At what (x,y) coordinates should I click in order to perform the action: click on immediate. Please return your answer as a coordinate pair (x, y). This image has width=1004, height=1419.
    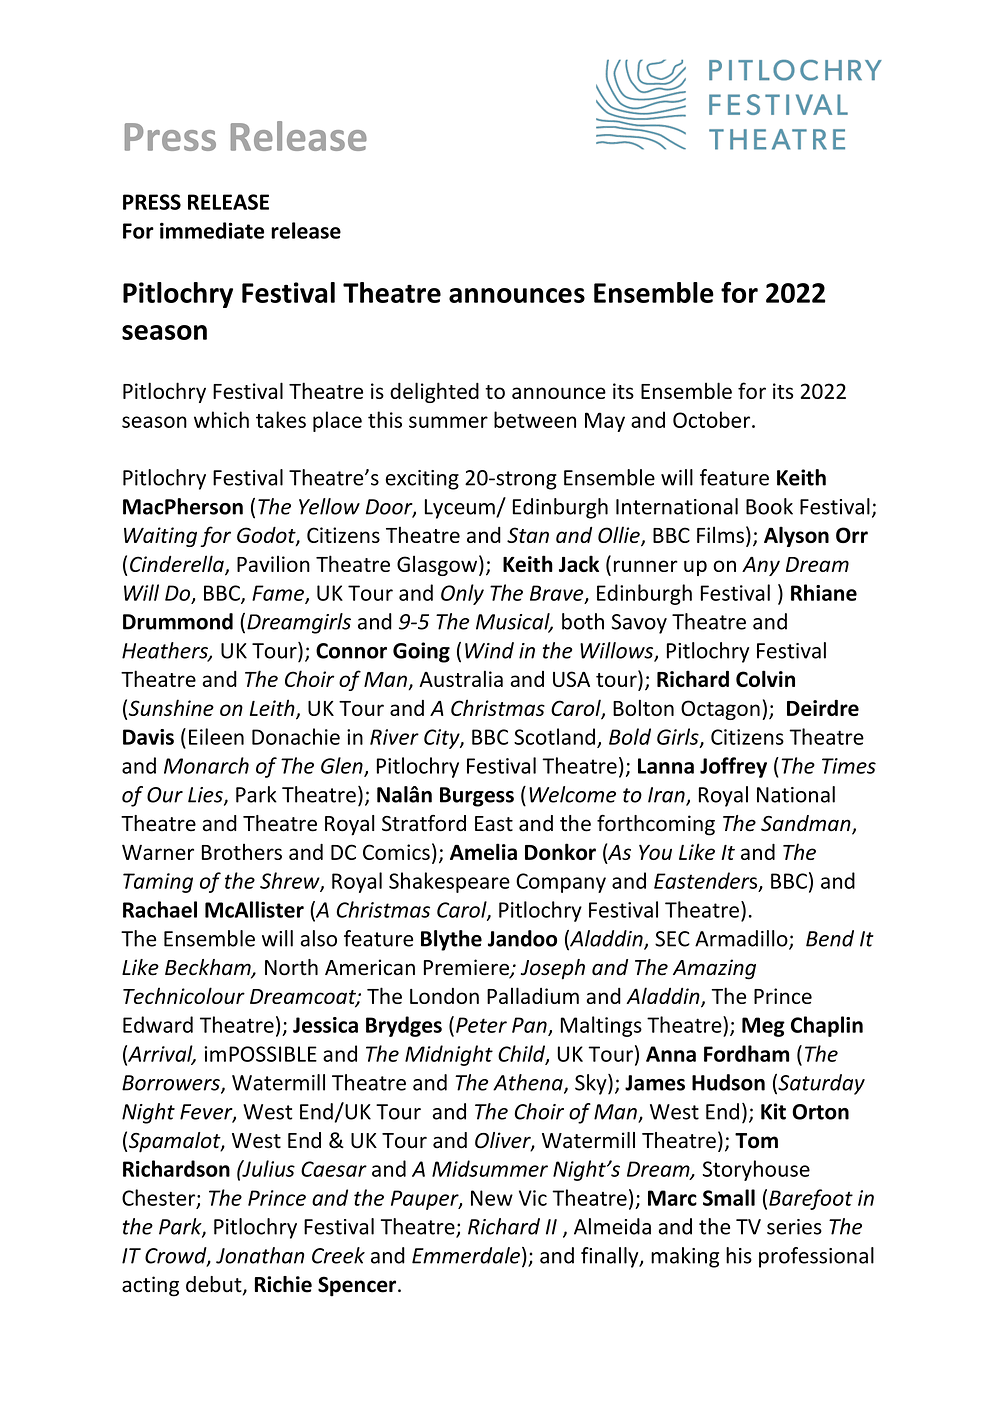
    Looking at the image, I should click on (212, 230).
